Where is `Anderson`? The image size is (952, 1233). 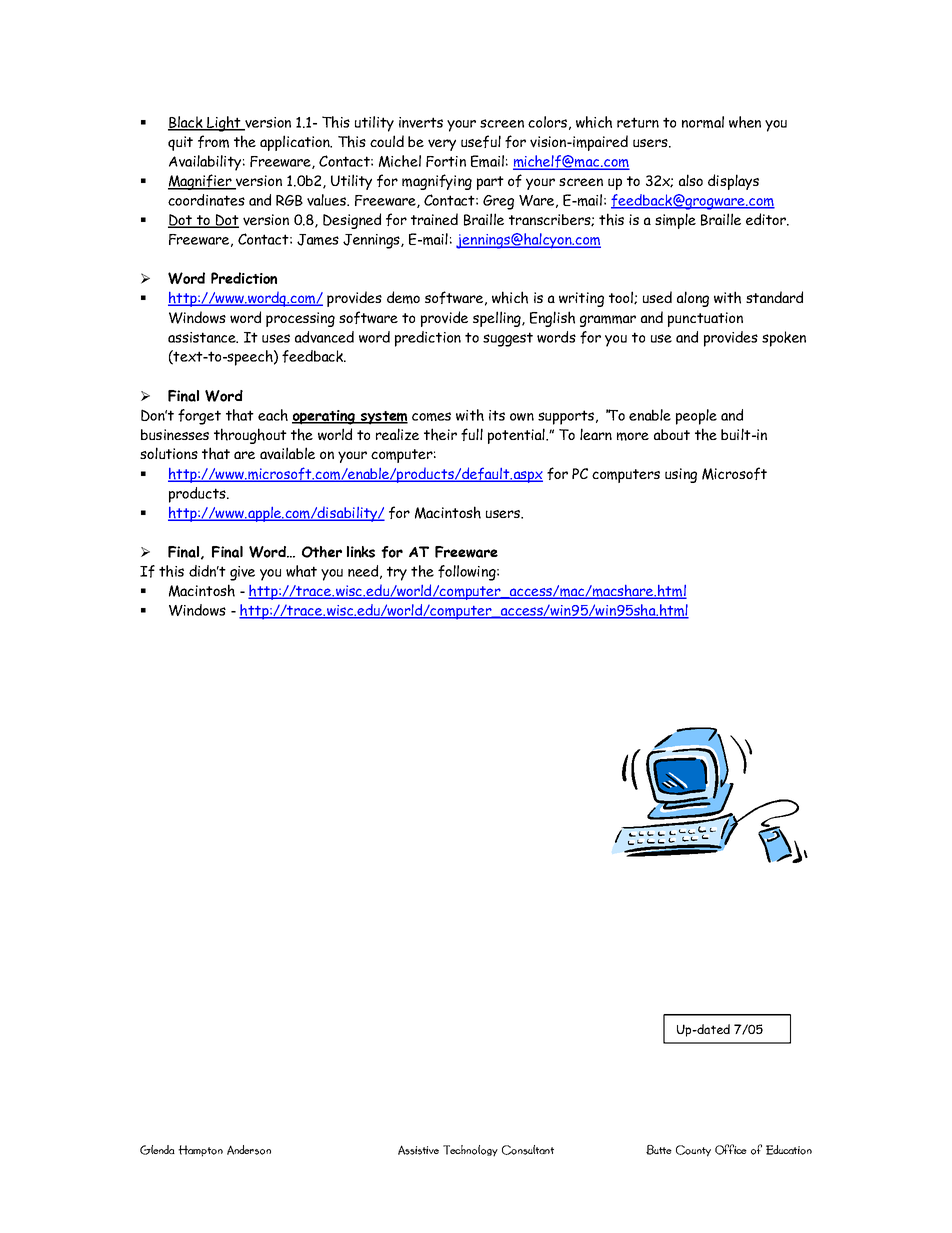
Anderson is located at coordinates (249, 1150).
